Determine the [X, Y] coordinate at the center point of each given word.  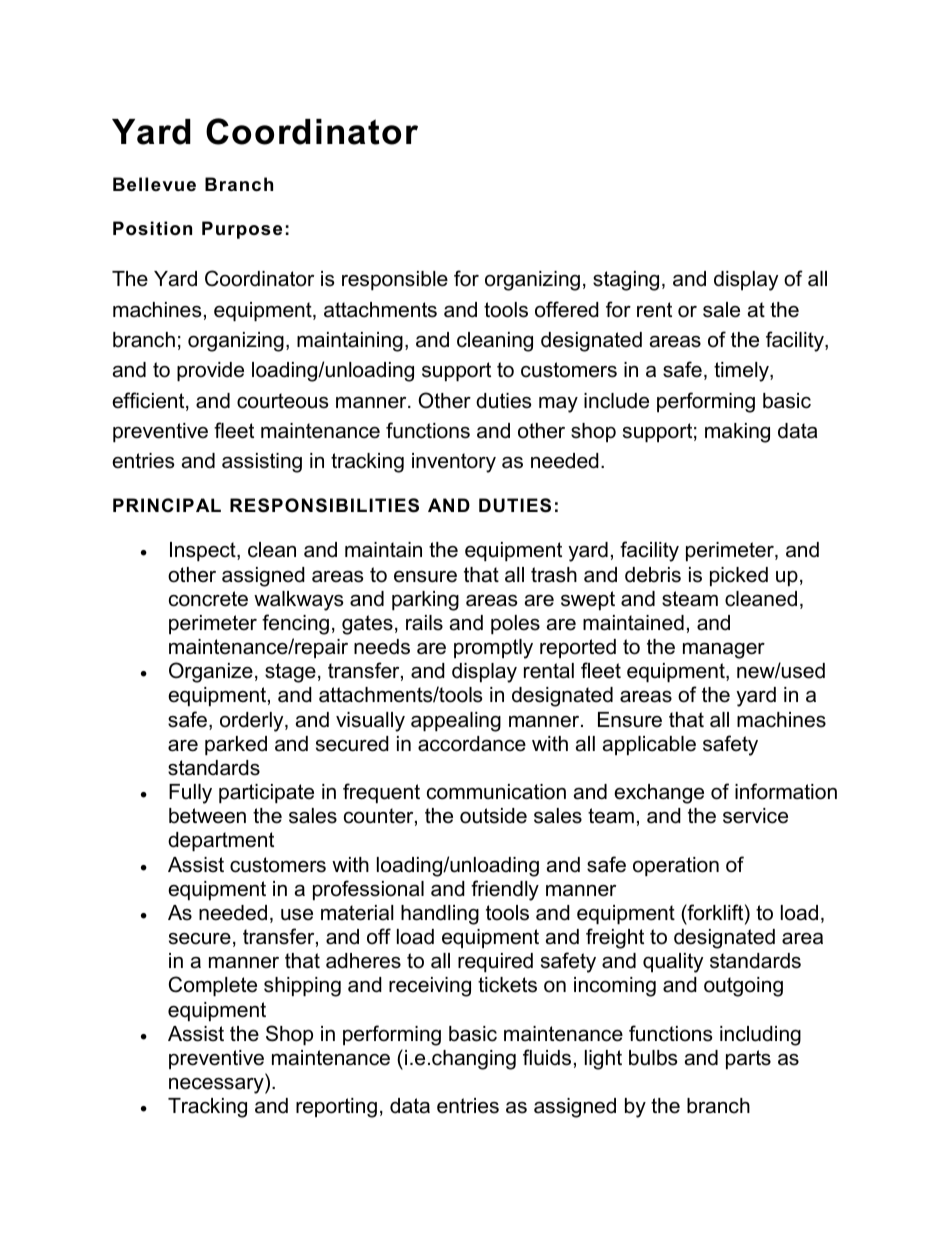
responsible [395, 280]
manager [724, 651]
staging [626, 281]
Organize [211, 672]
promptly [493, 649]
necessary [217, 1086]
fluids [547, 1057]
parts [748, 1059]
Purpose [242, 230]
